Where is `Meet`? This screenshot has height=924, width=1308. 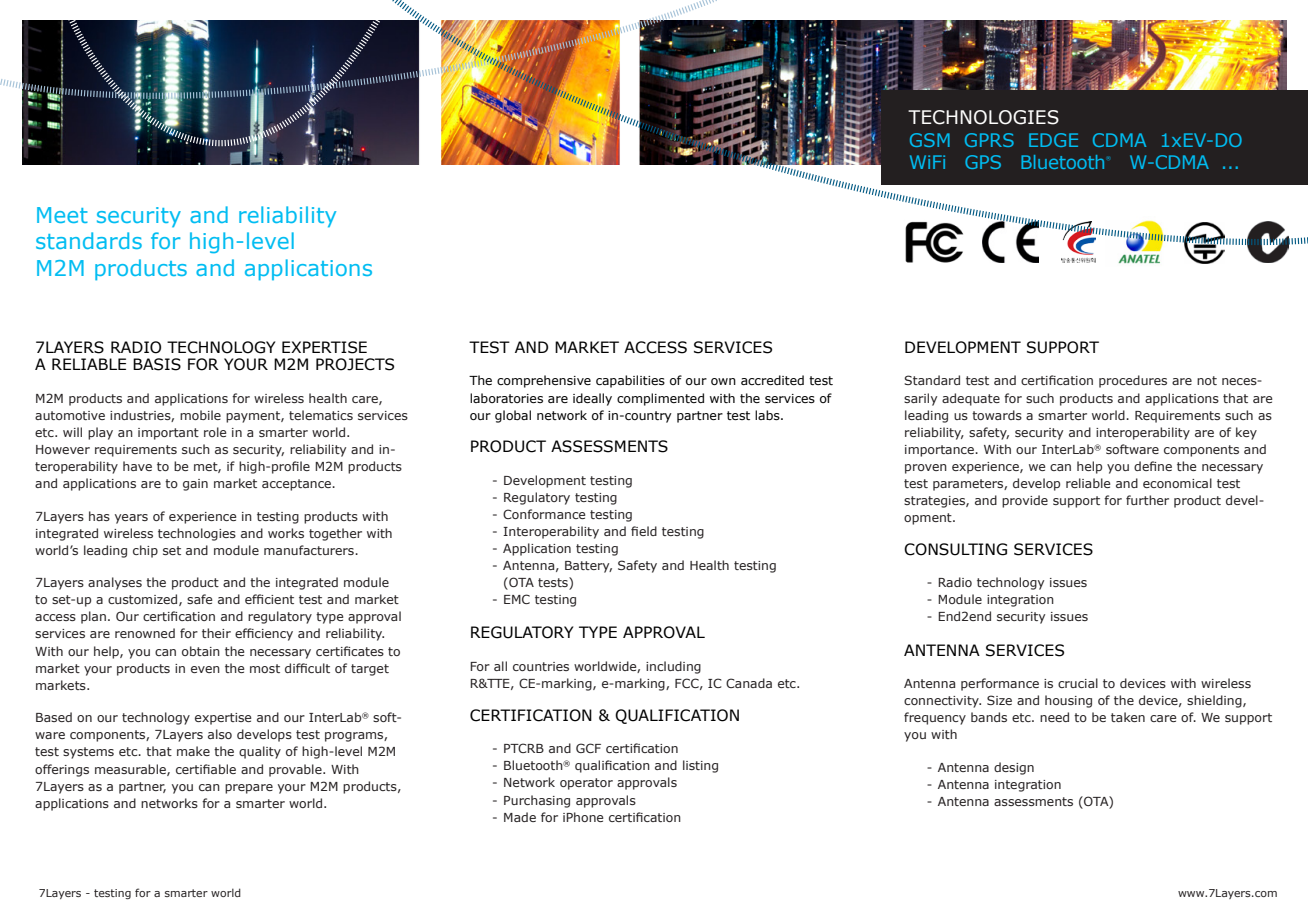 Meet is located at coordinates (62, 215).
